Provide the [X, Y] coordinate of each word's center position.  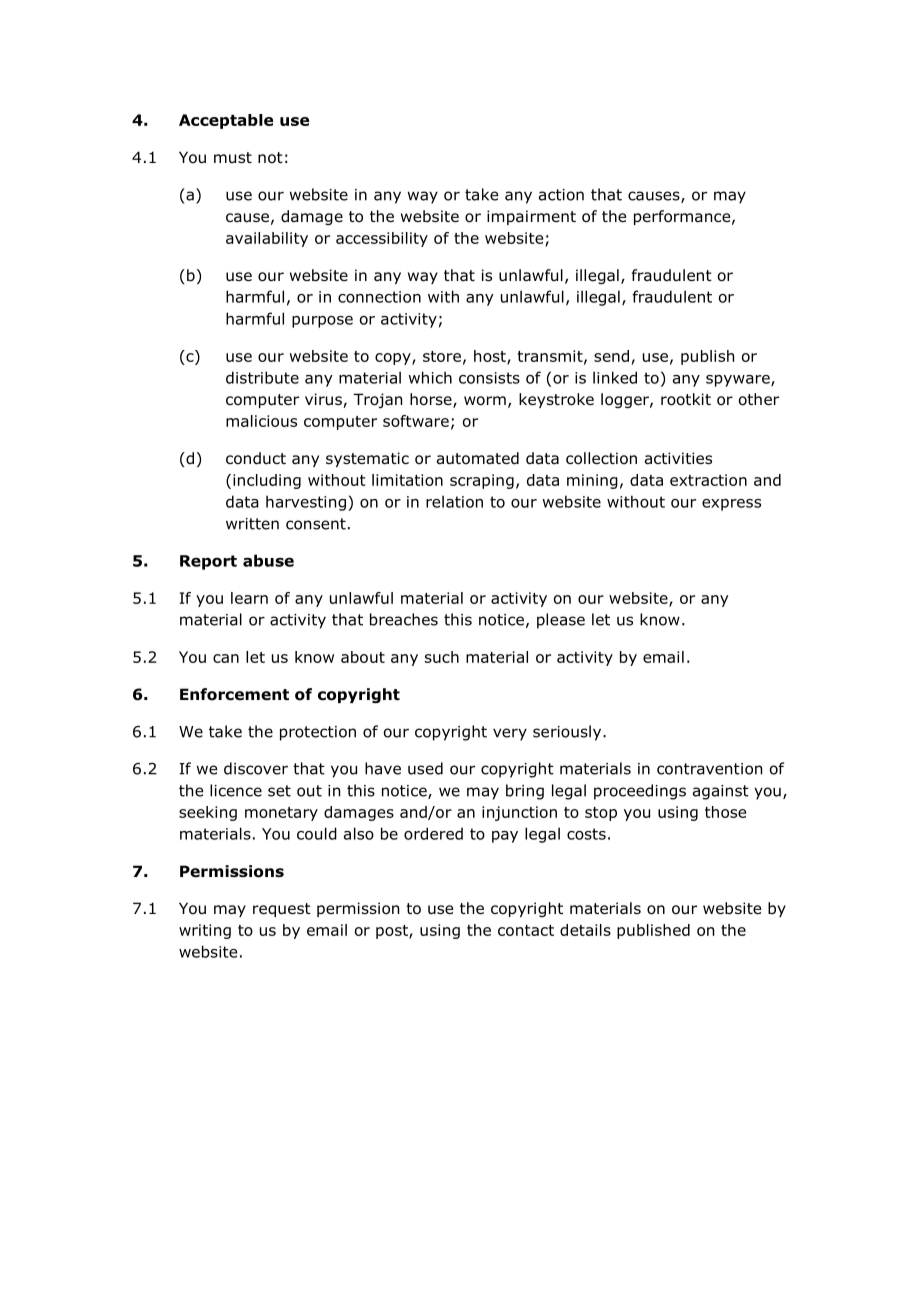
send [611, 356]
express [731, 505]
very [510, 734]
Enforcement [234, 694]
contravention [709, 769]
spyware [739, 381]
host [491, 357]
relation [454, 501]
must [233, 157]
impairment [531, 217]
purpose [322, 322]
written [252, 524]
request [282, 910]
